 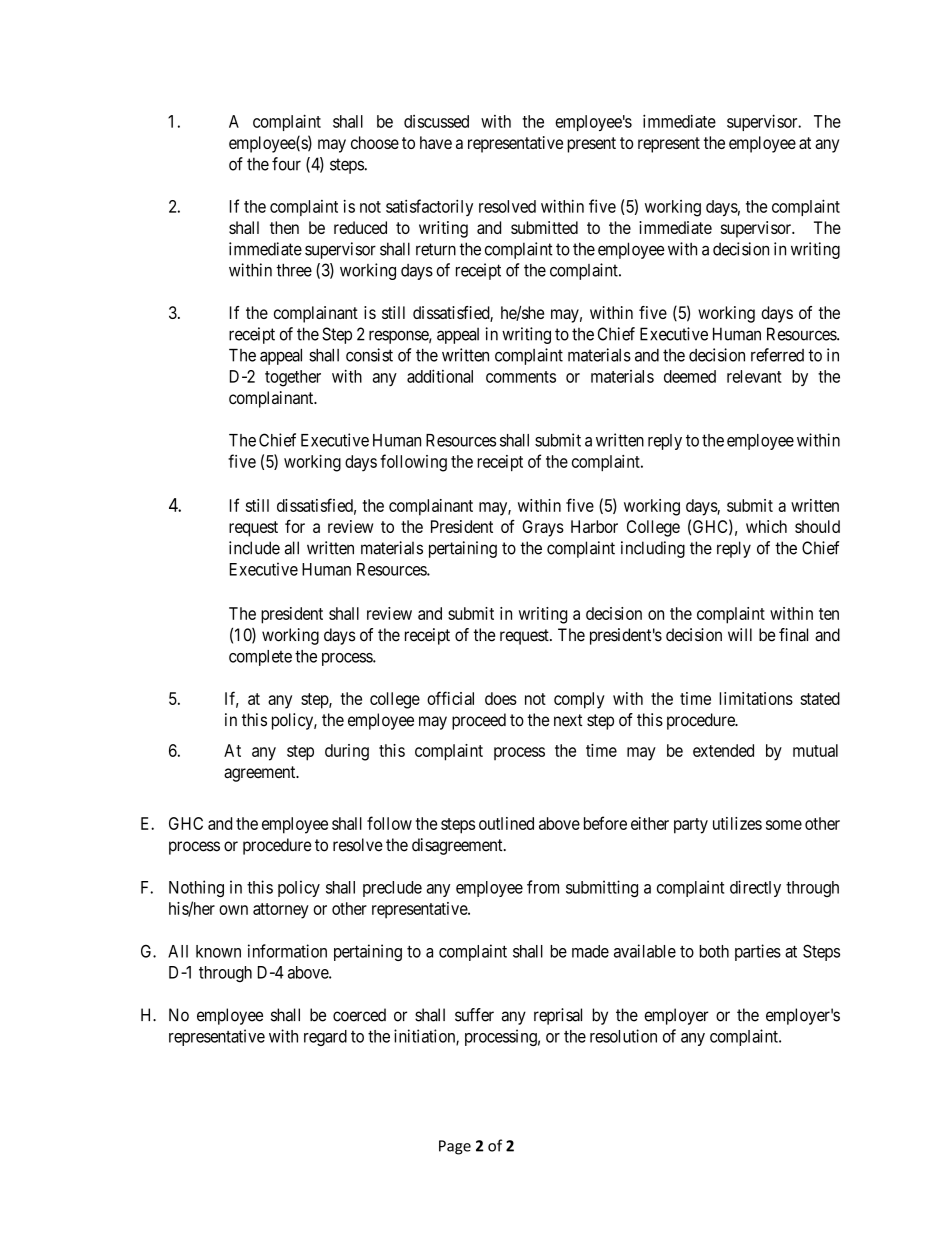 What do you see at coordinates (777, 355) in the page?
I see `referred` at bounding box center [777, 355].
